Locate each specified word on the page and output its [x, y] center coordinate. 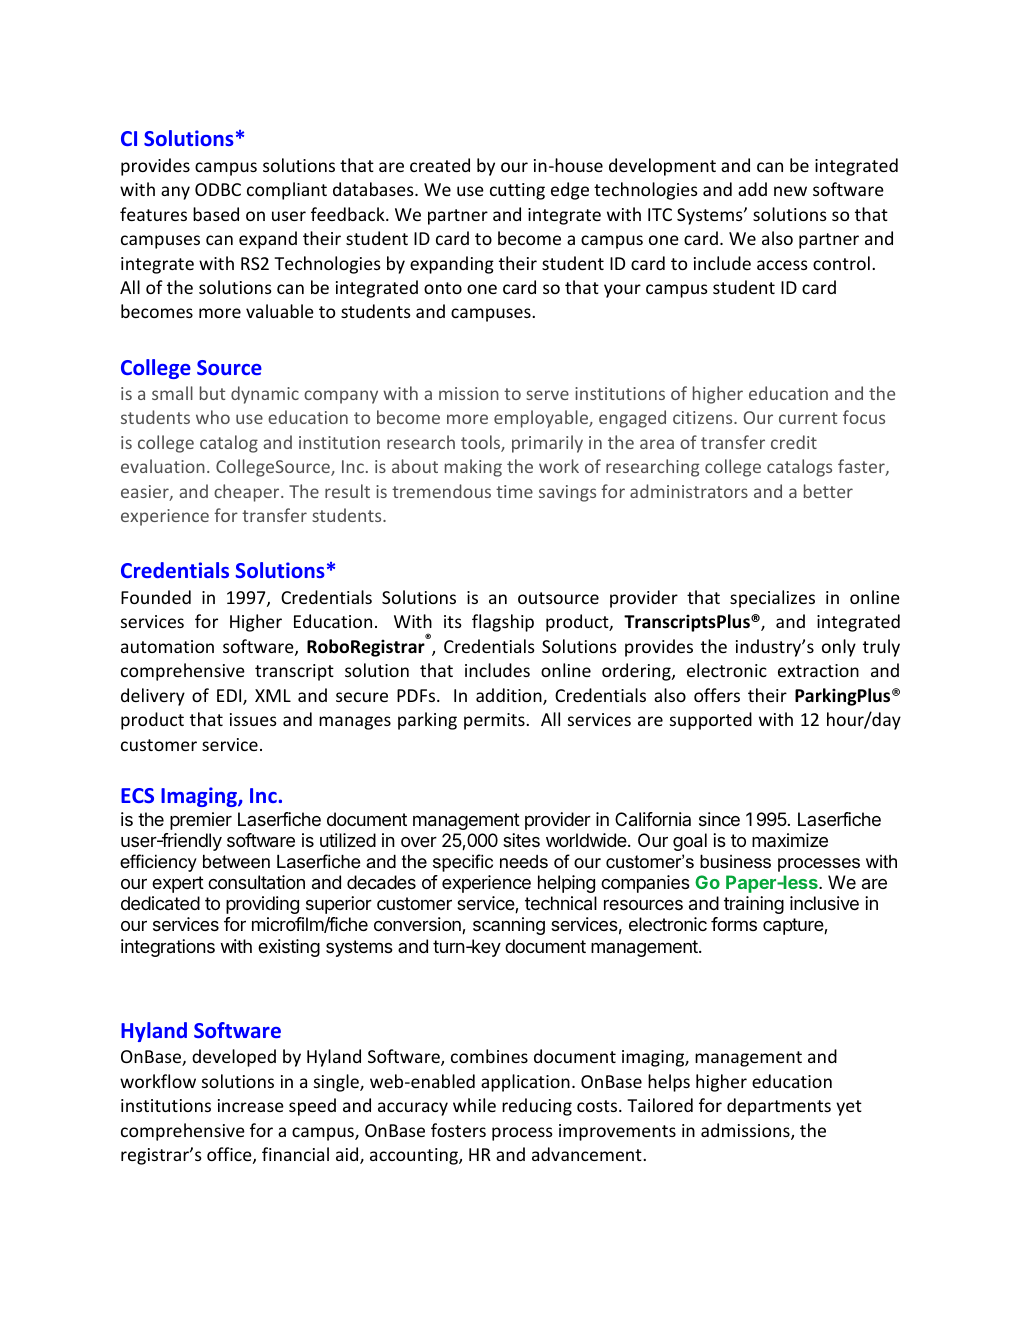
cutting [517, 191]
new [790, 191]
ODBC [218, 189]
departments [779, 1107]
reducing [537, 1107]
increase [251, 1105]
